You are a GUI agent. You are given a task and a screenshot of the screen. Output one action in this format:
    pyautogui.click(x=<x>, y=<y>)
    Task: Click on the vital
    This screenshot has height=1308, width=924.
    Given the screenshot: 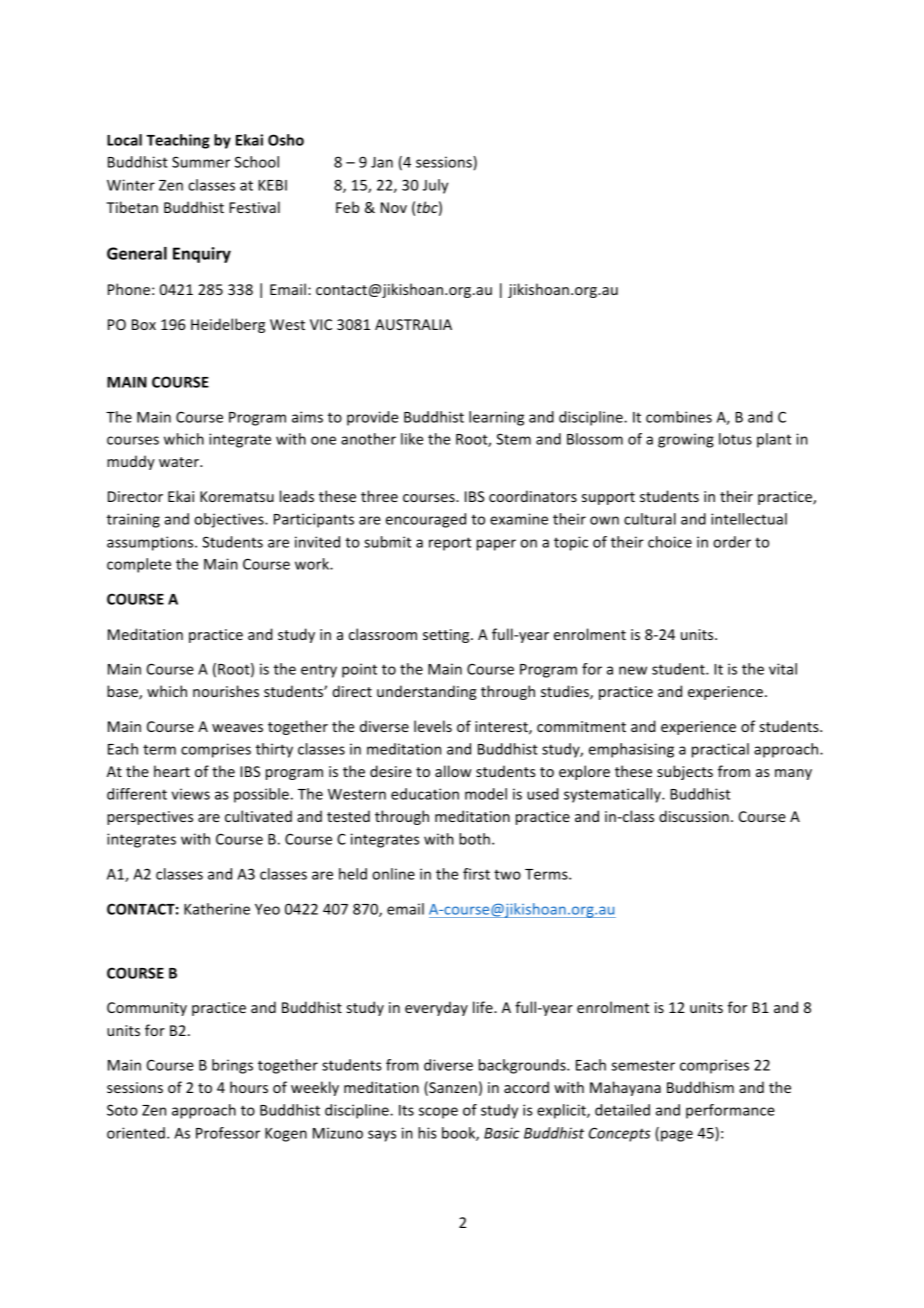 What is the action you would take?
    pyautogui.click(x=783, y=669)
